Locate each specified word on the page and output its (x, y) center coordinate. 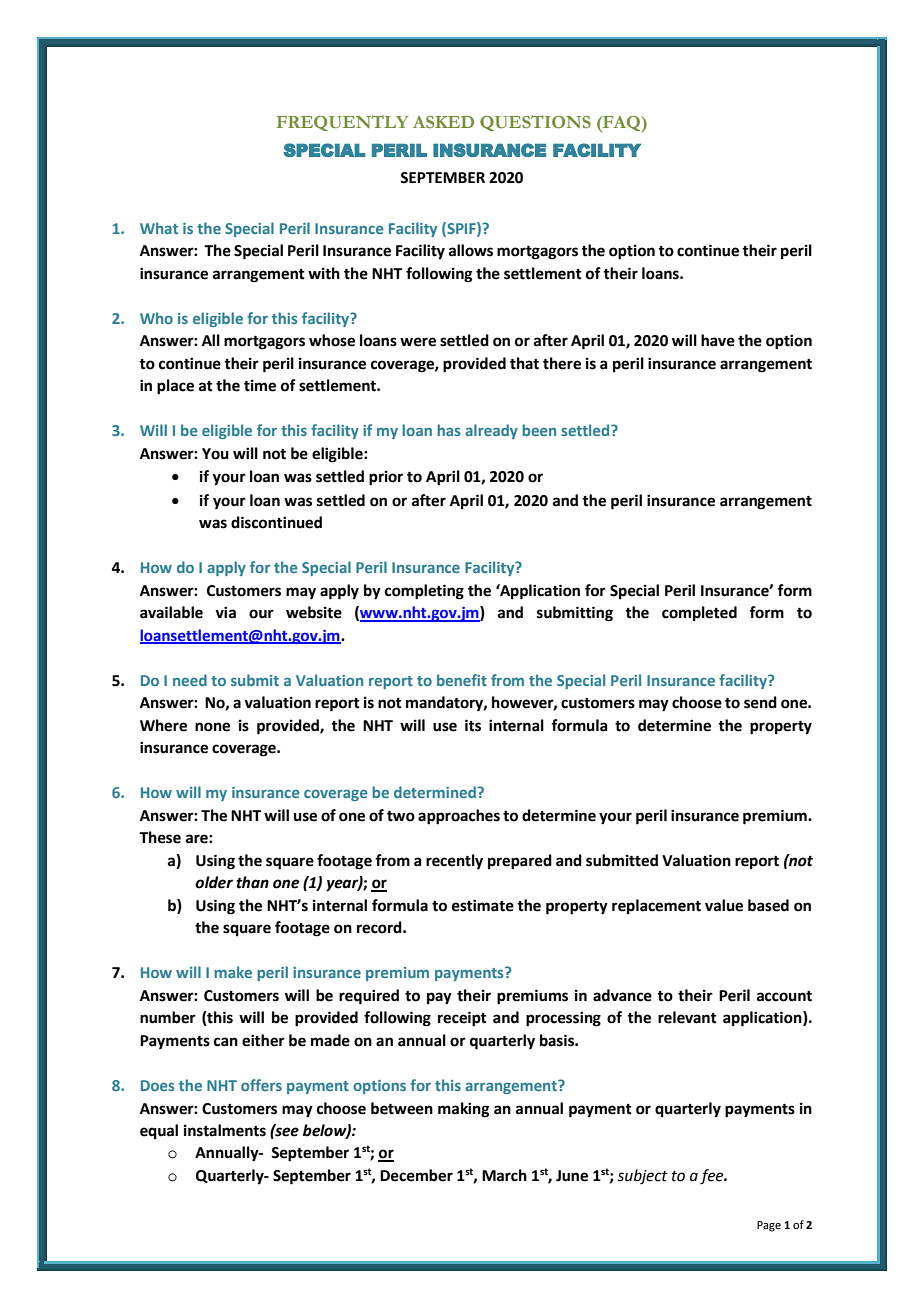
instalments (225, 1130)
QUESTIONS (535, 123)
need (190, 680)
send (760, 702)
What (159, 228)
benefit (462, 680)
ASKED (443, 122)
